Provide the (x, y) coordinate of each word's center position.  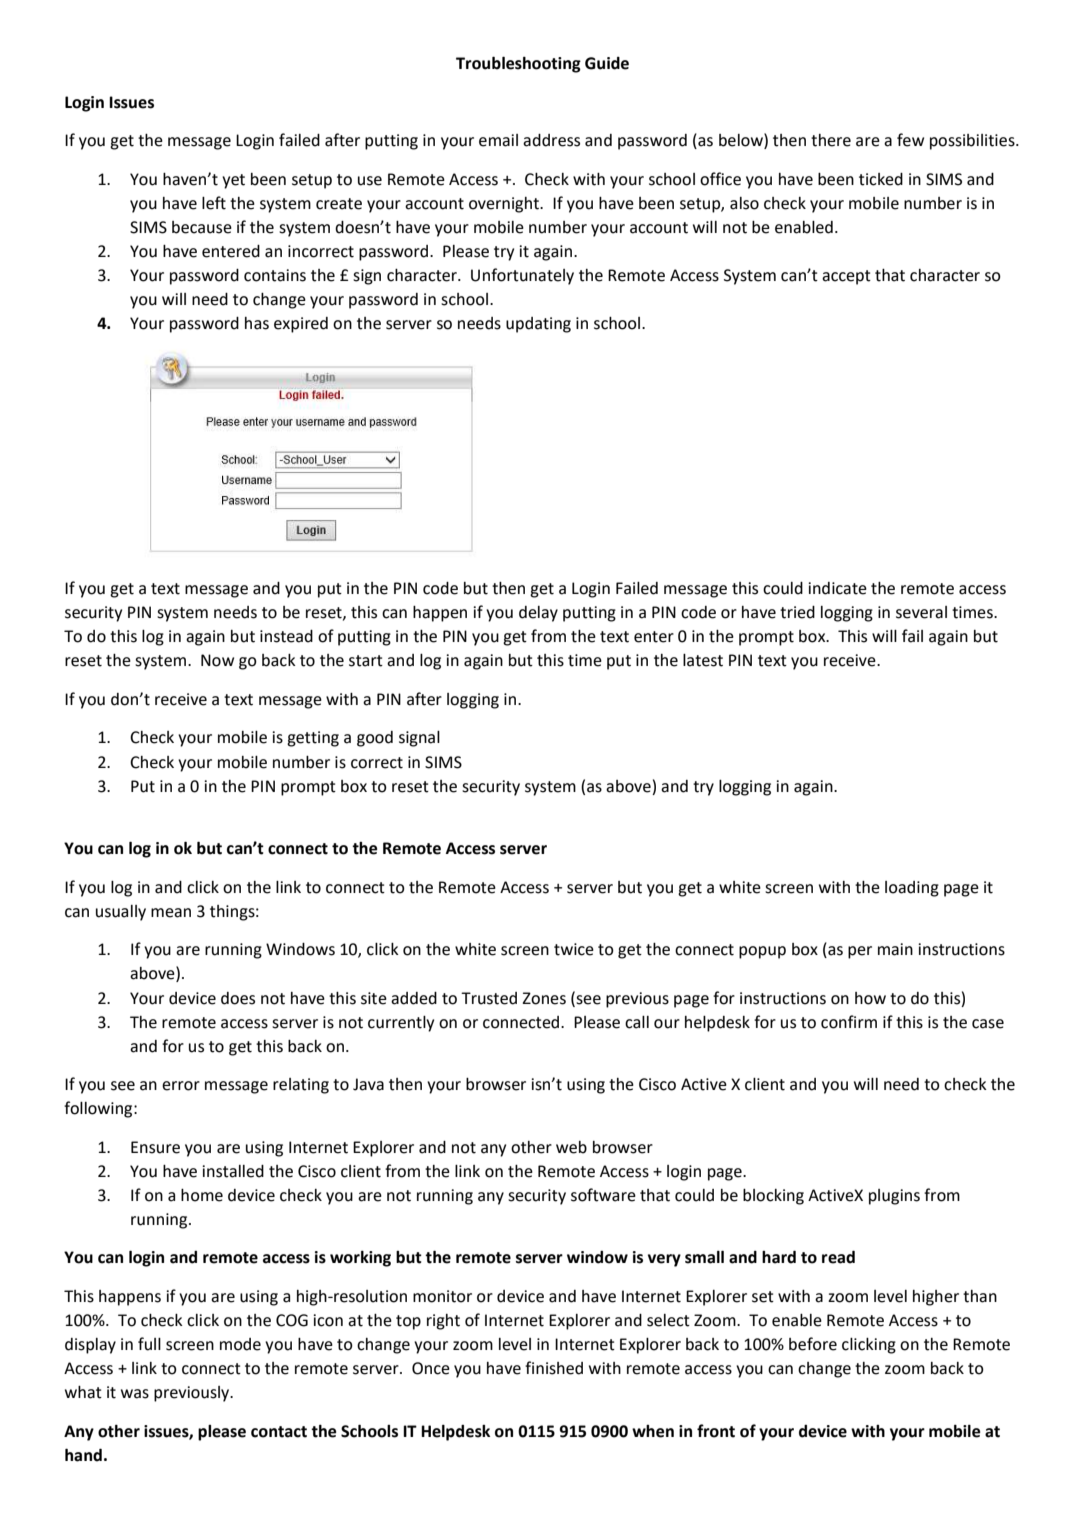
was (135, 1394)
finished (554, 1368)
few (910, 140)
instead (286, 636)
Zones (544, 998)
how (870, 998)
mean (171, 913)
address (551, 140)
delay (538, 614)
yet (233, 181)
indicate (837, 588)
